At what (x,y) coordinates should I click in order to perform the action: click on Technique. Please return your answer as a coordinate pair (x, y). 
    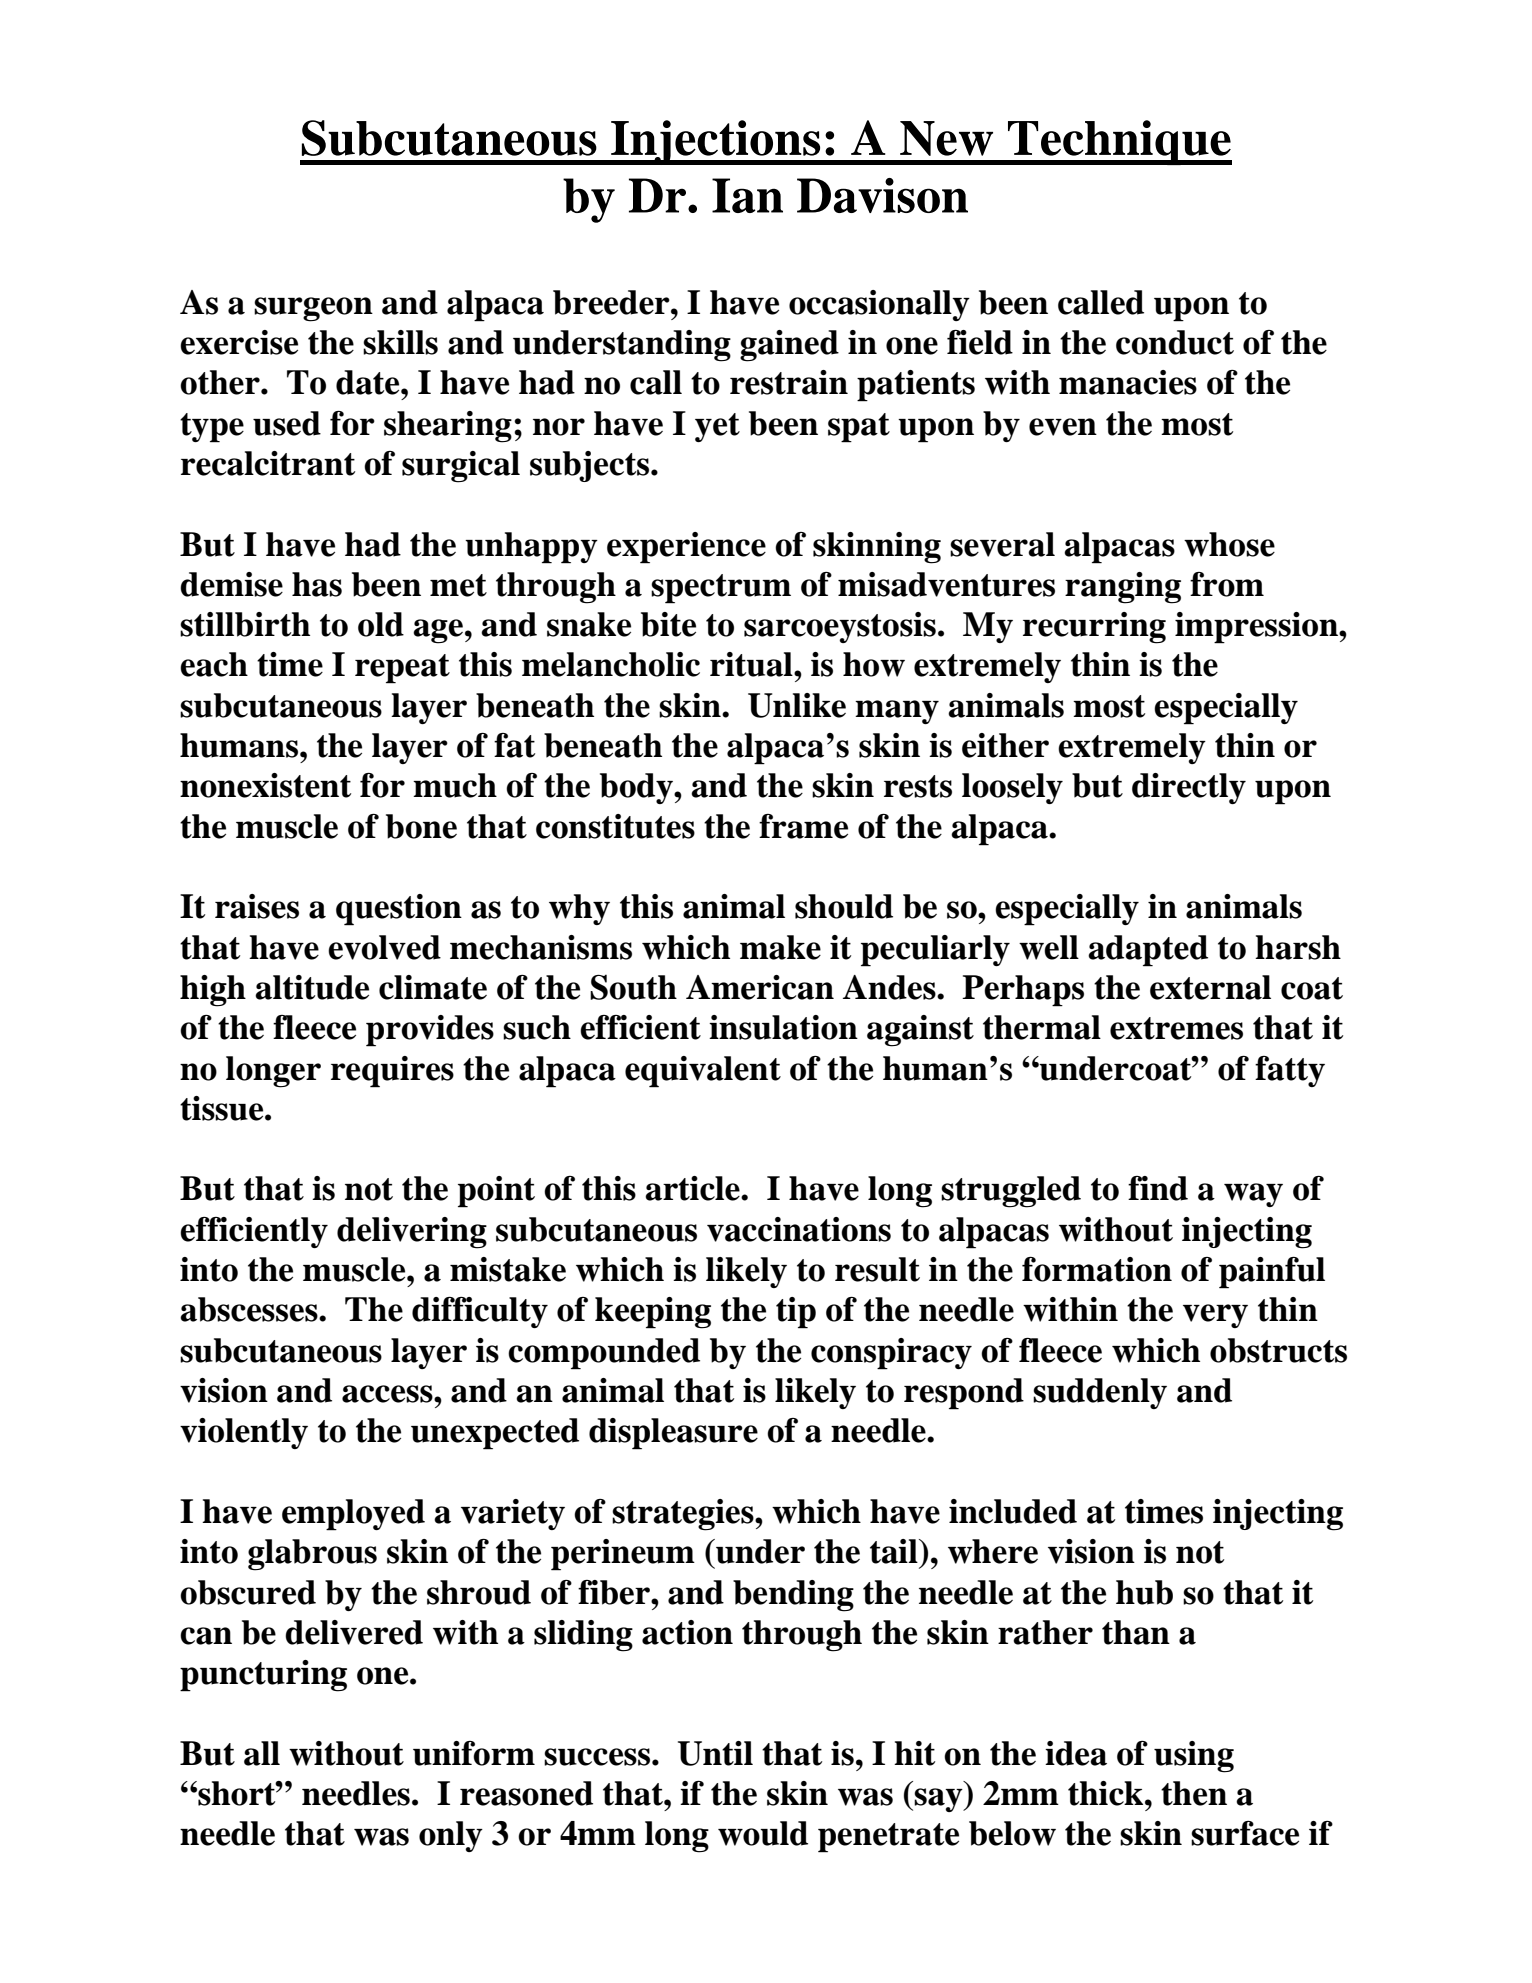
    Looking at the image, I should click on (1118, 142).
